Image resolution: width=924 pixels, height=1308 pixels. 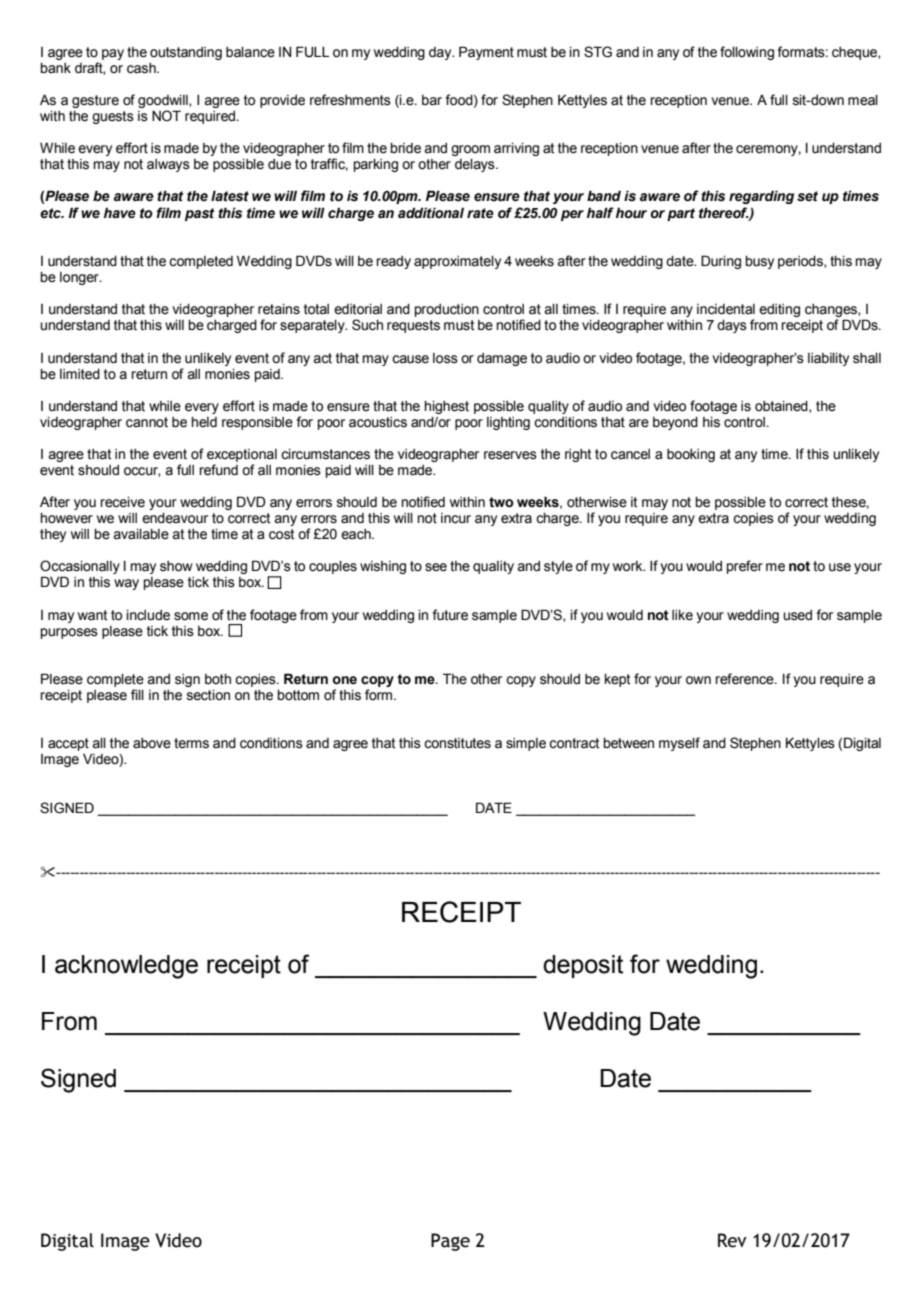 I want to click on editing, so click(x=779, y=310).
